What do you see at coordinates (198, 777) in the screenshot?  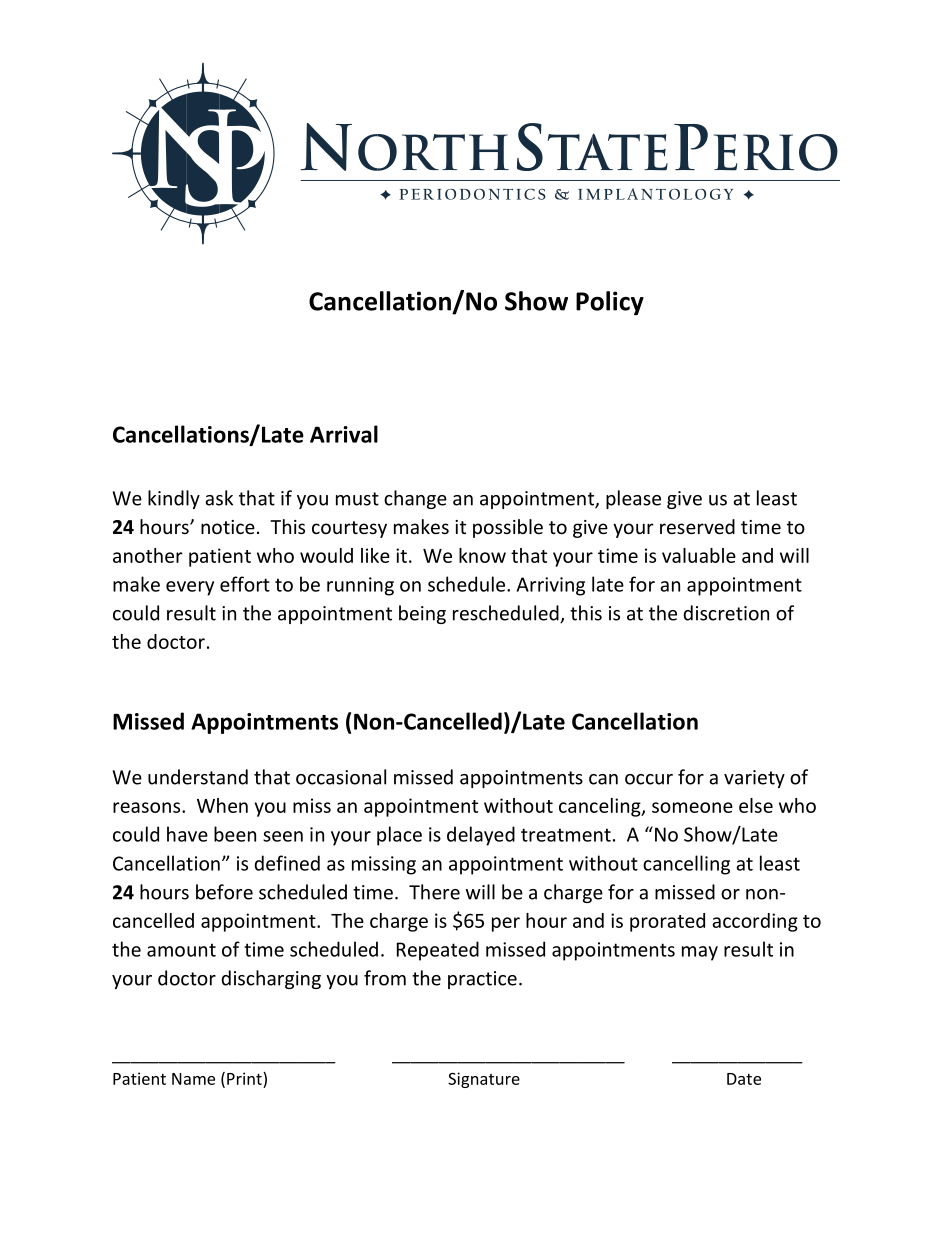 I see `understand` at bounding box center [198, 777].
